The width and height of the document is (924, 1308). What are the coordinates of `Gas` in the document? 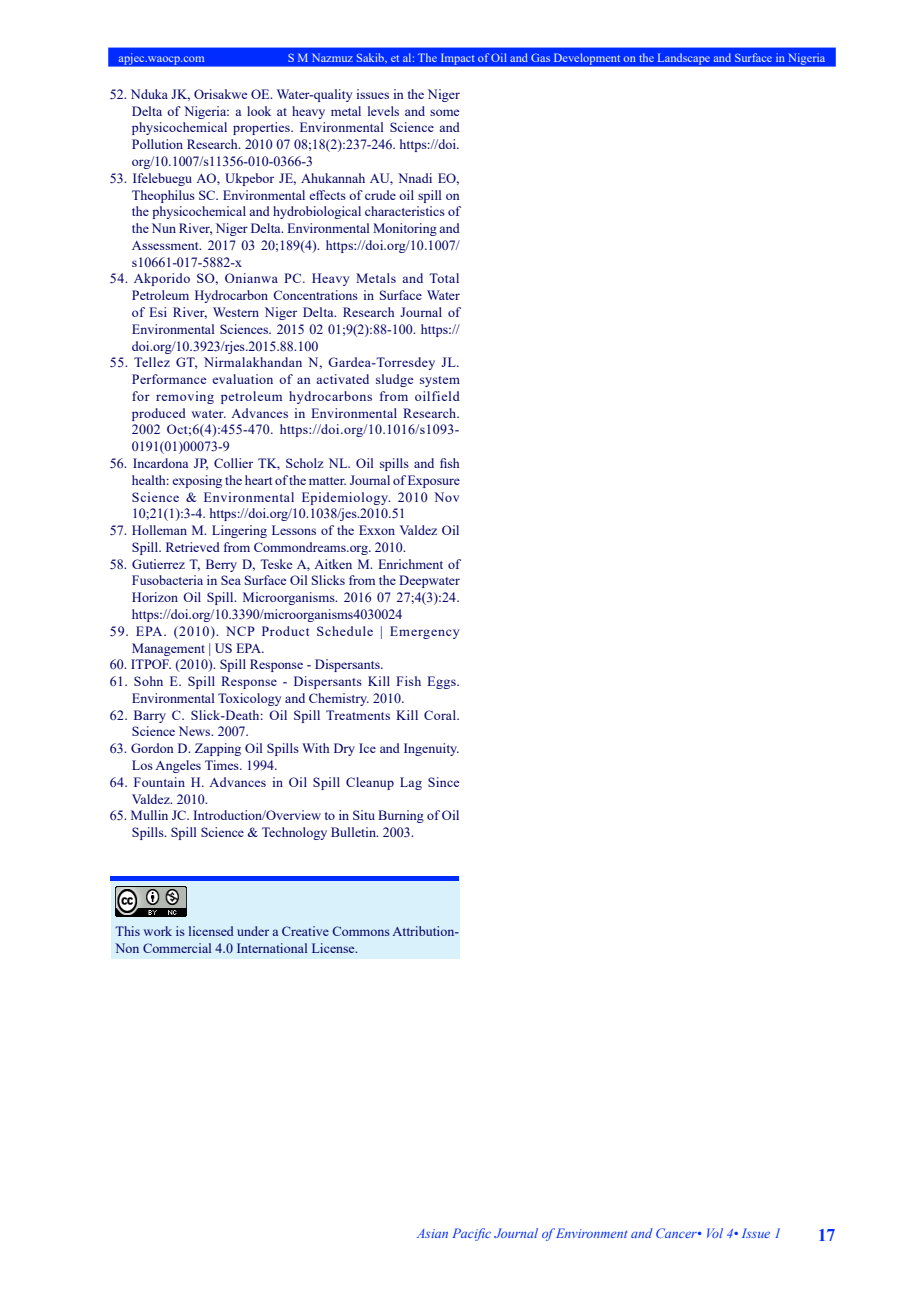 It's located at (540, 57).
